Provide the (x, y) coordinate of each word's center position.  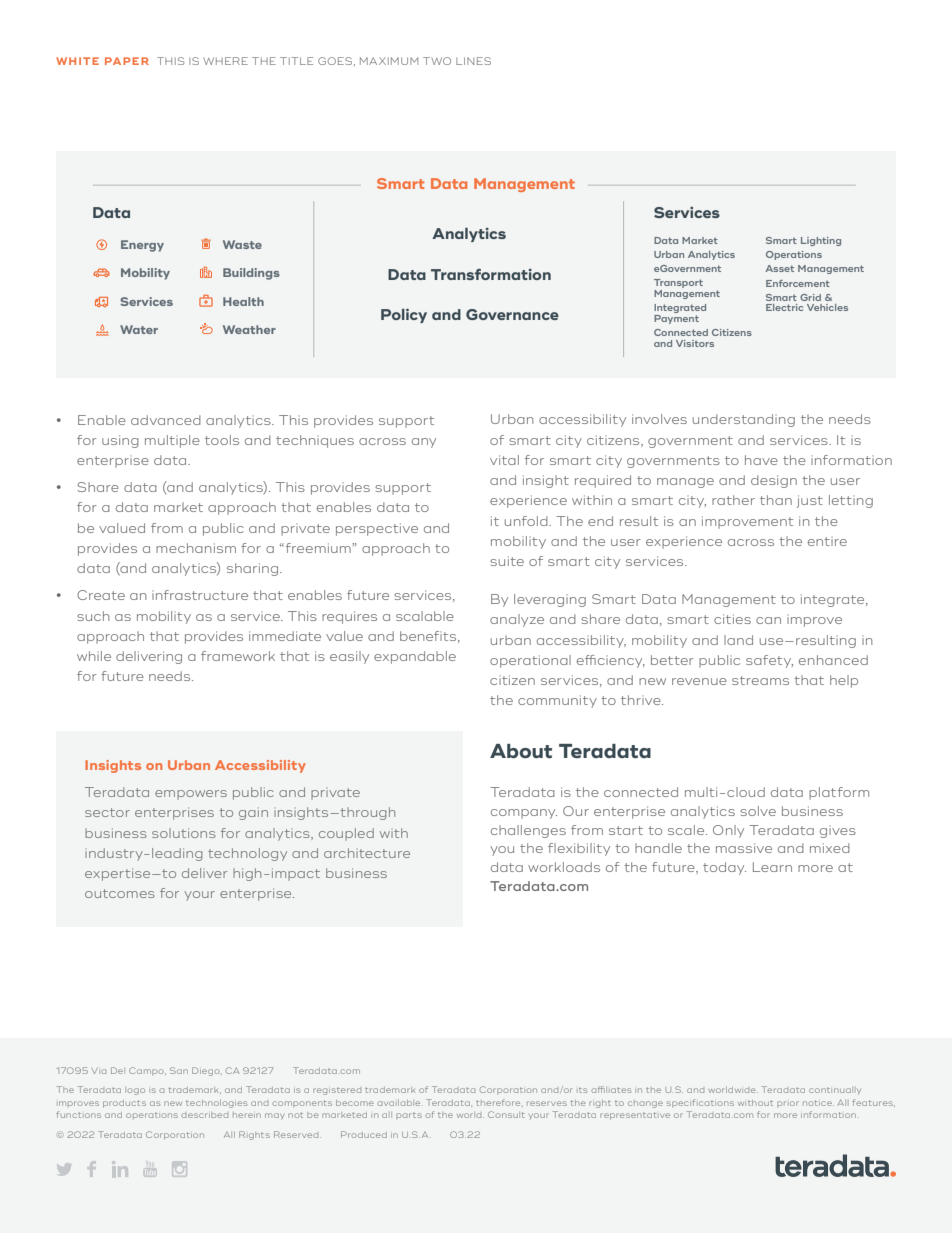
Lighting (821, 241)
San (179, 1070)
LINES (473, 61)
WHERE (226, 61)
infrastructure (200, 595)
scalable (425, 616)
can (768, 620)
